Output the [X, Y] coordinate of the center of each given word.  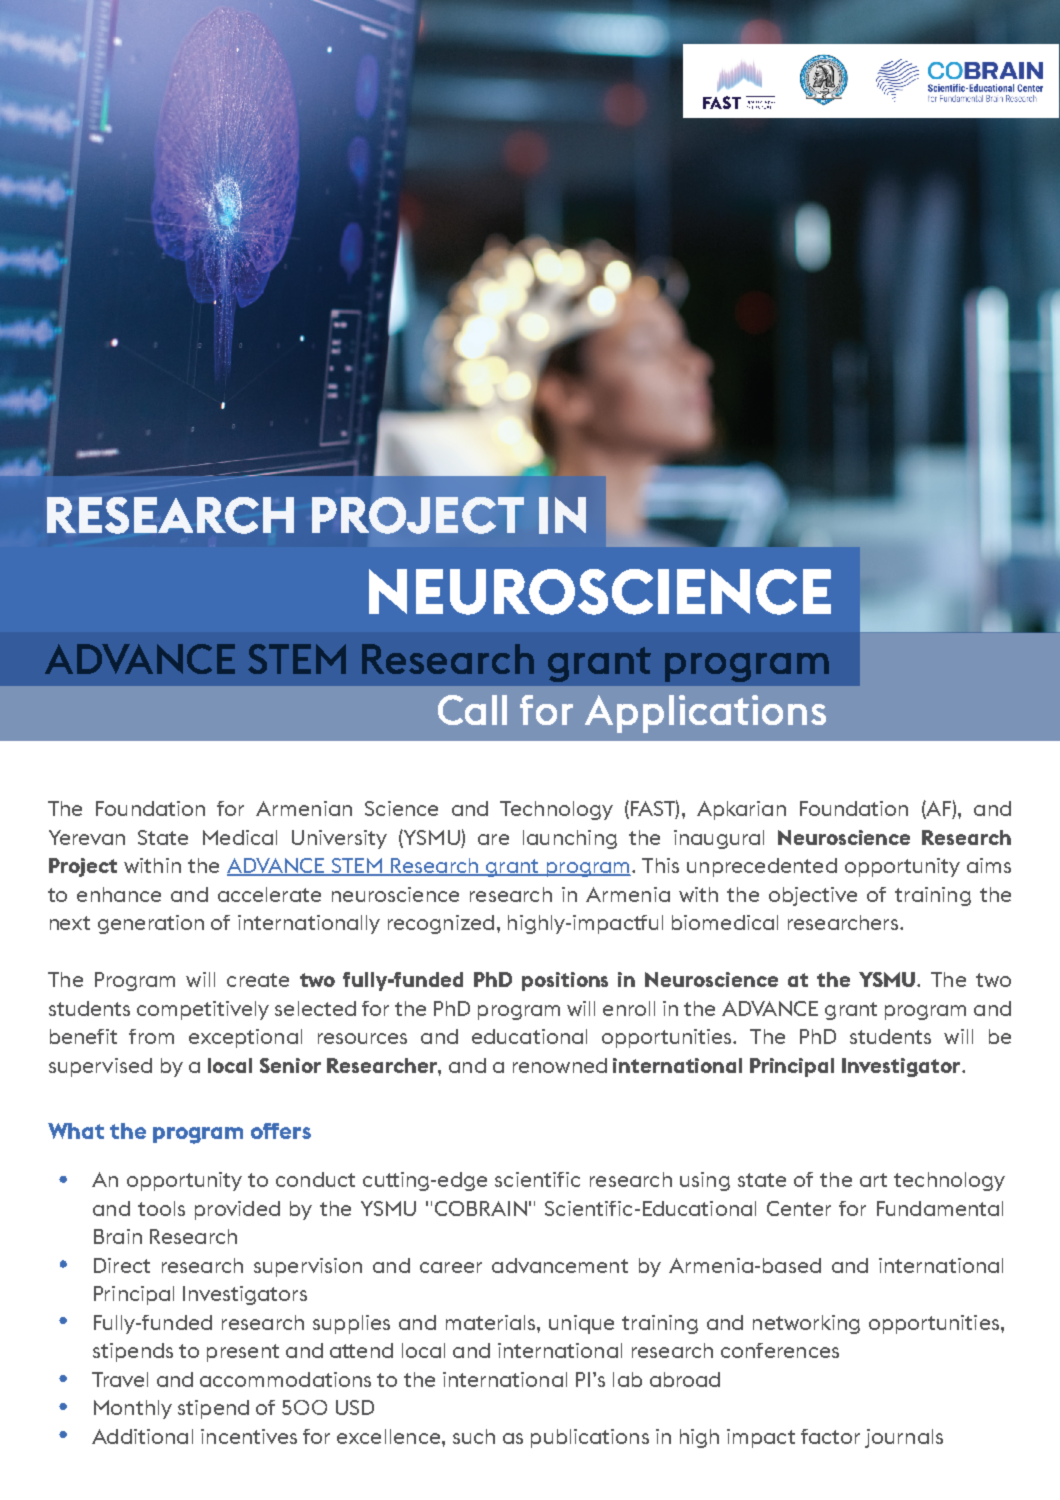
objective [813, 896]
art [873, 1180]
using [705, 1181]
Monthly [133, 1409]
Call [472, 710]
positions [565, 981]
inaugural [719, 839]
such [474, 1436]
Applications [705, 714]
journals [904, 1438]
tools [161, 1208]
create [258, 980]
